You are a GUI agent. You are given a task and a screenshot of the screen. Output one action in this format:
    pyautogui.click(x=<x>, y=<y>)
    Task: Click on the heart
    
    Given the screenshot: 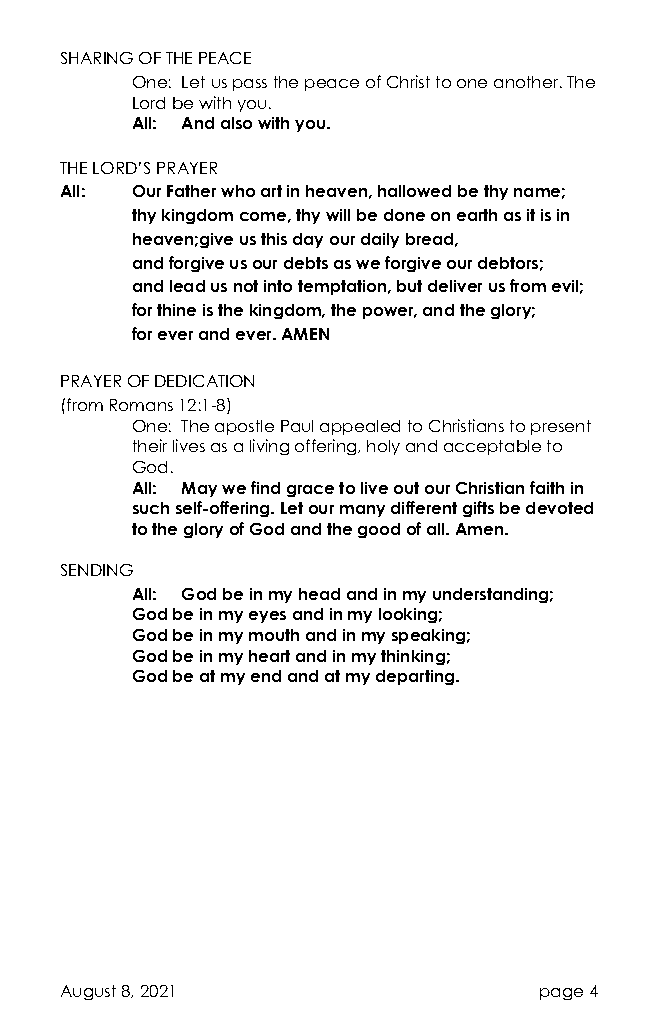 What is the action you would take?
    pyautogui.click(x=269, y=656)
